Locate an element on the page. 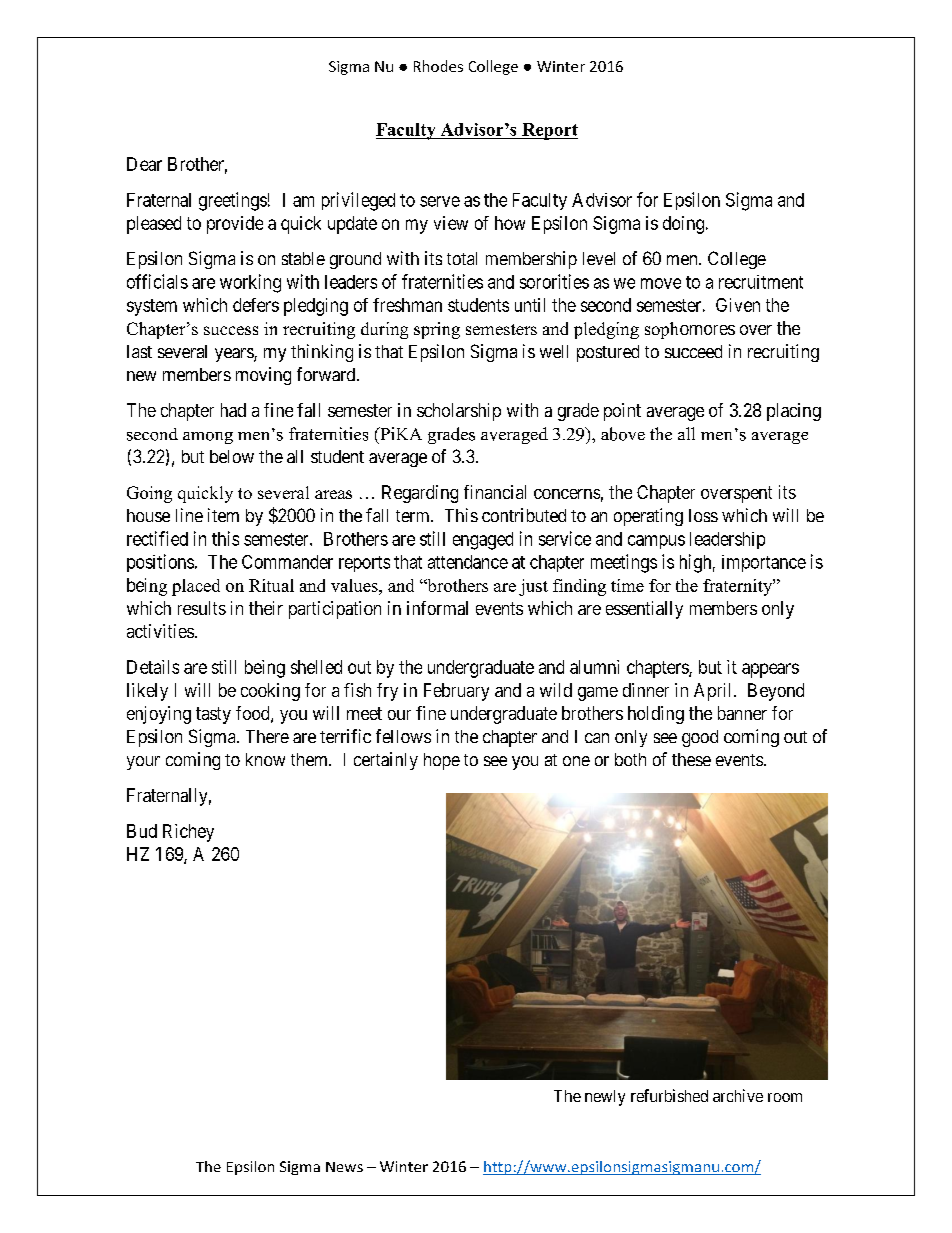 The image size is (952, 1233). doing is located at coordinates (683, 225).
